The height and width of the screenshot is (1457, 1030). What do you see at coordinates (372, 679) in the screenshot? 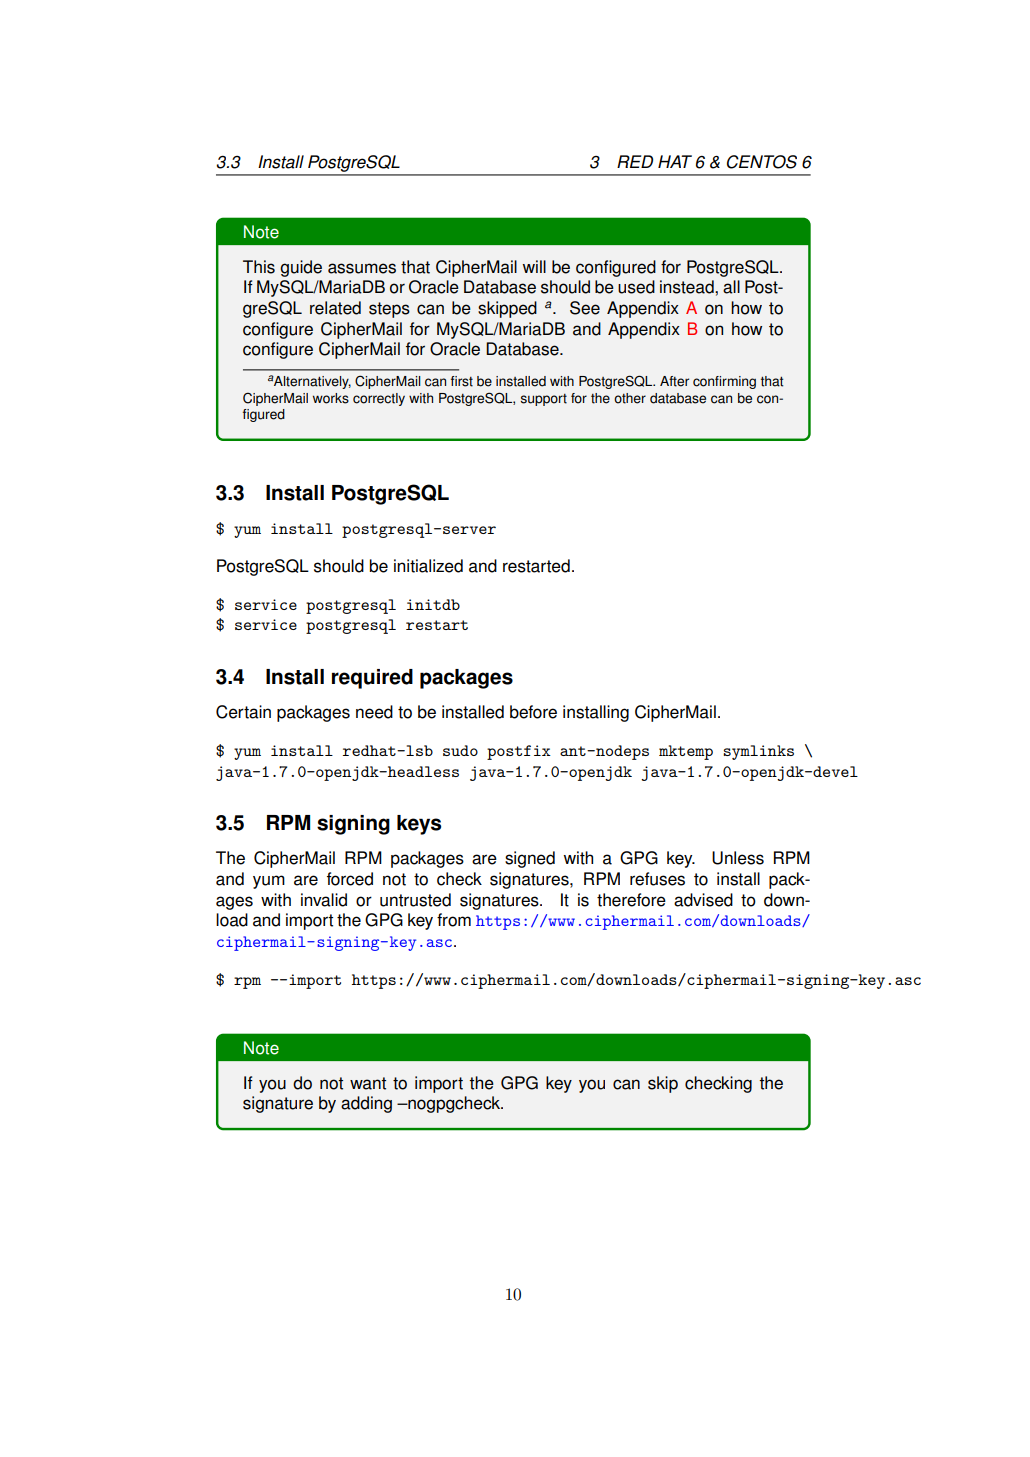
I see `required` at bounding box center [372, 679].
